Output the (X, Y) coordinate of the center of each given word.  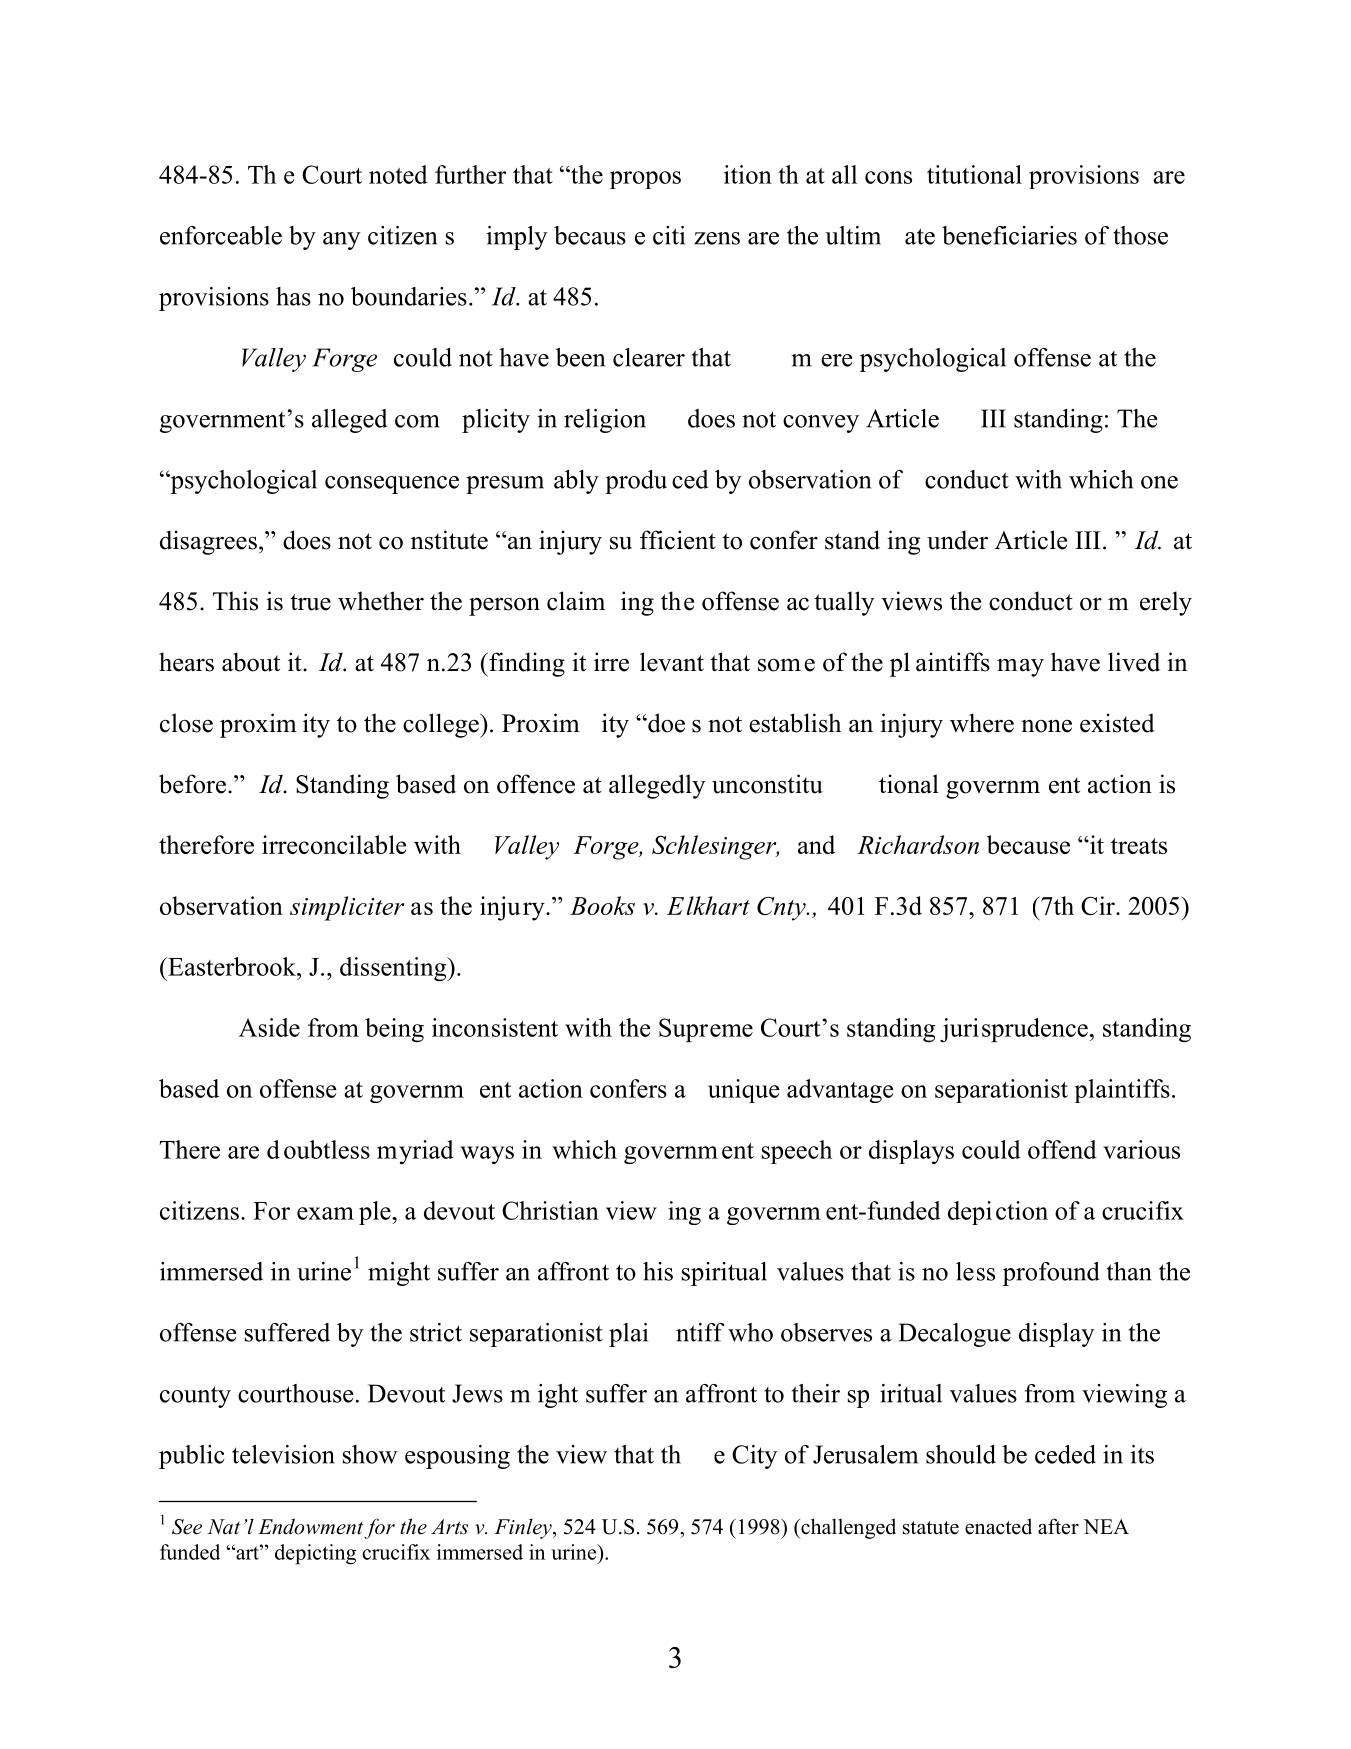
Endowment (310, 1526)
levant (672, 662)
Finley (524, 1529)
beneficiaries (1009, 235)
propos (645, 180)
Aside (269, 1027)
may (1020, 668)
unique (744, 1091)
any (341, 241)
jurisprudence (1014, 1030)
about (251, 662)
